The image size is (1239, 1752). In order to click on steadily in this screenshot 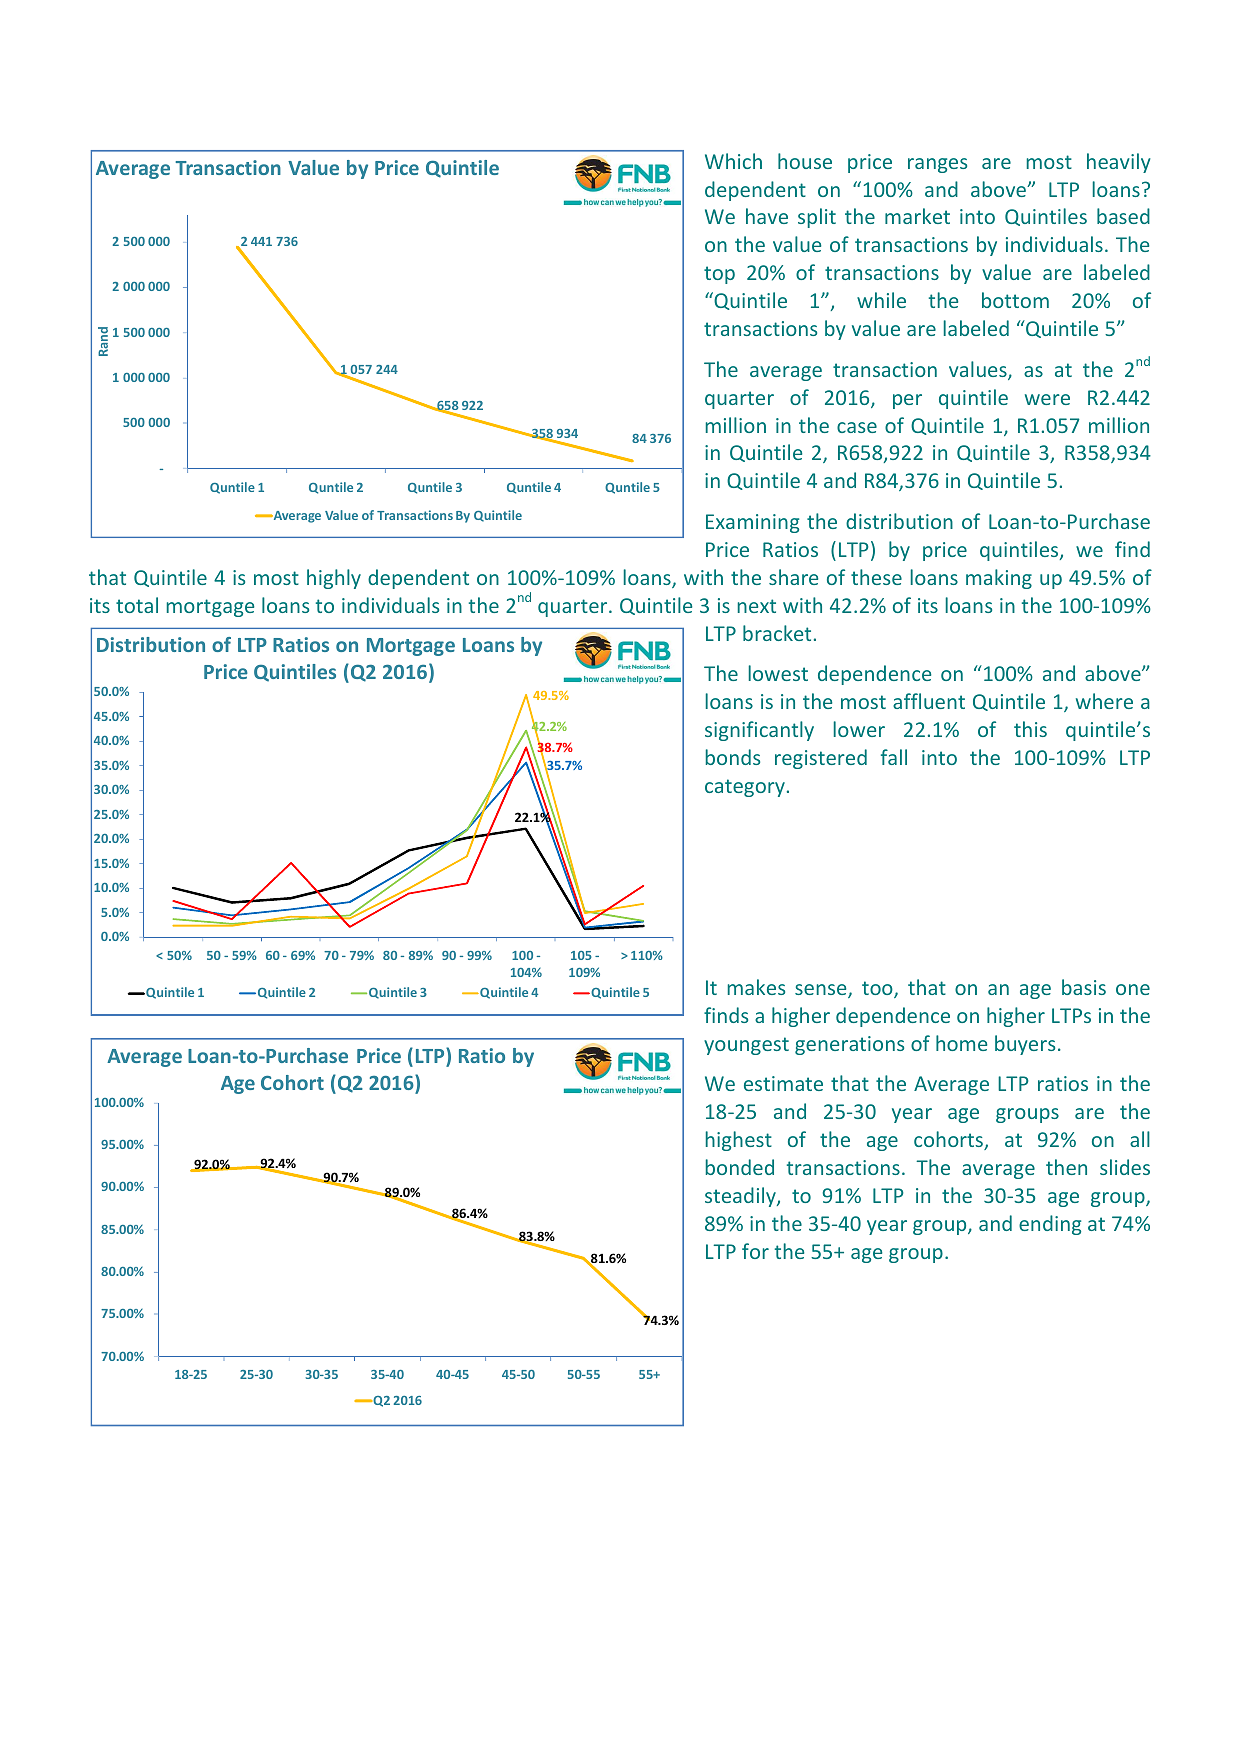, I will do `click(741, 1197)`.
